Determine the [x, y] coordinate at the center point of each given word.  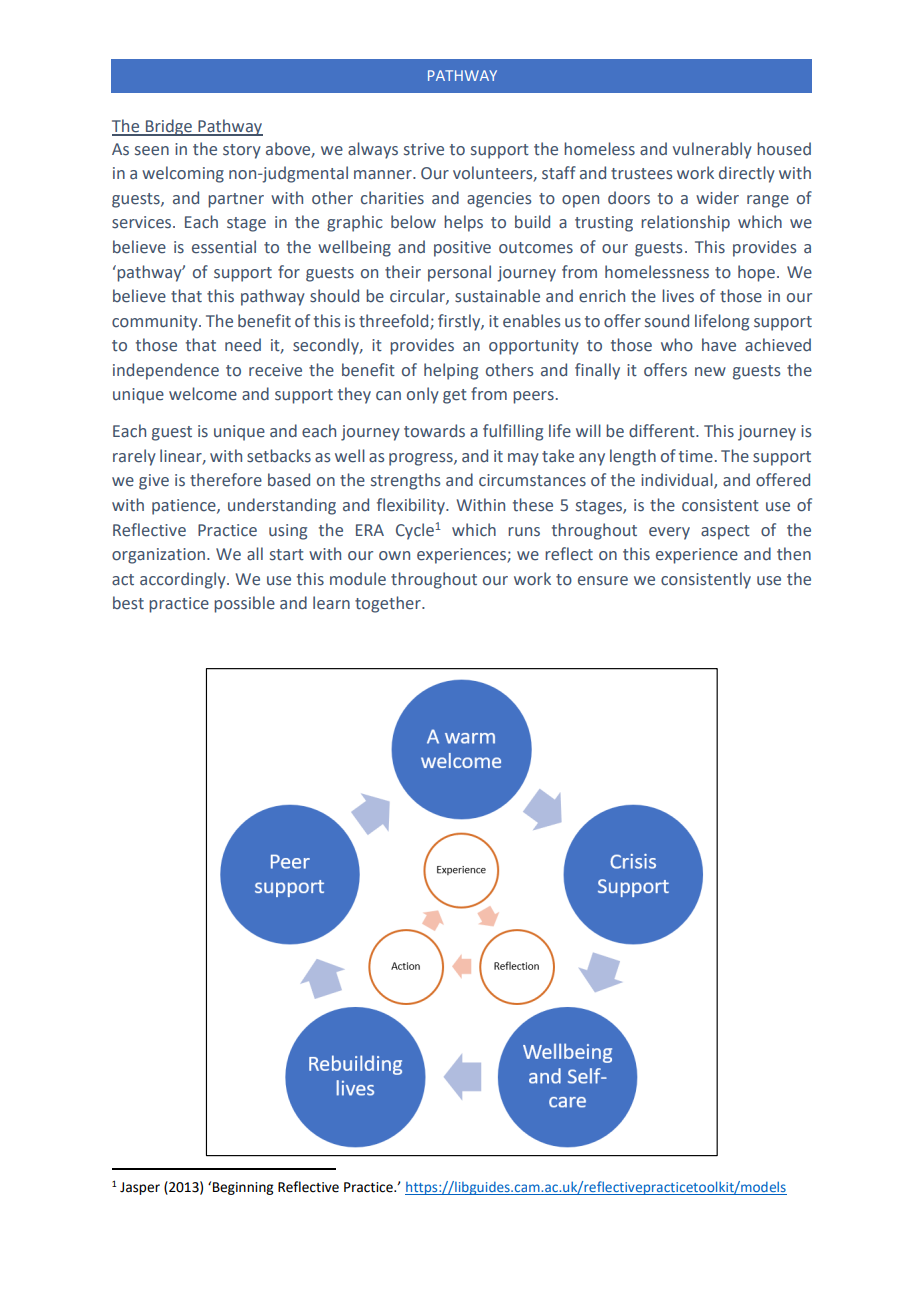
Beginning [243, 1188]
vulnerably [712, 150]
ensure [603, 581]
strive [424, 149]
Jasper [140, 1188]
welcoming [183, 174]
